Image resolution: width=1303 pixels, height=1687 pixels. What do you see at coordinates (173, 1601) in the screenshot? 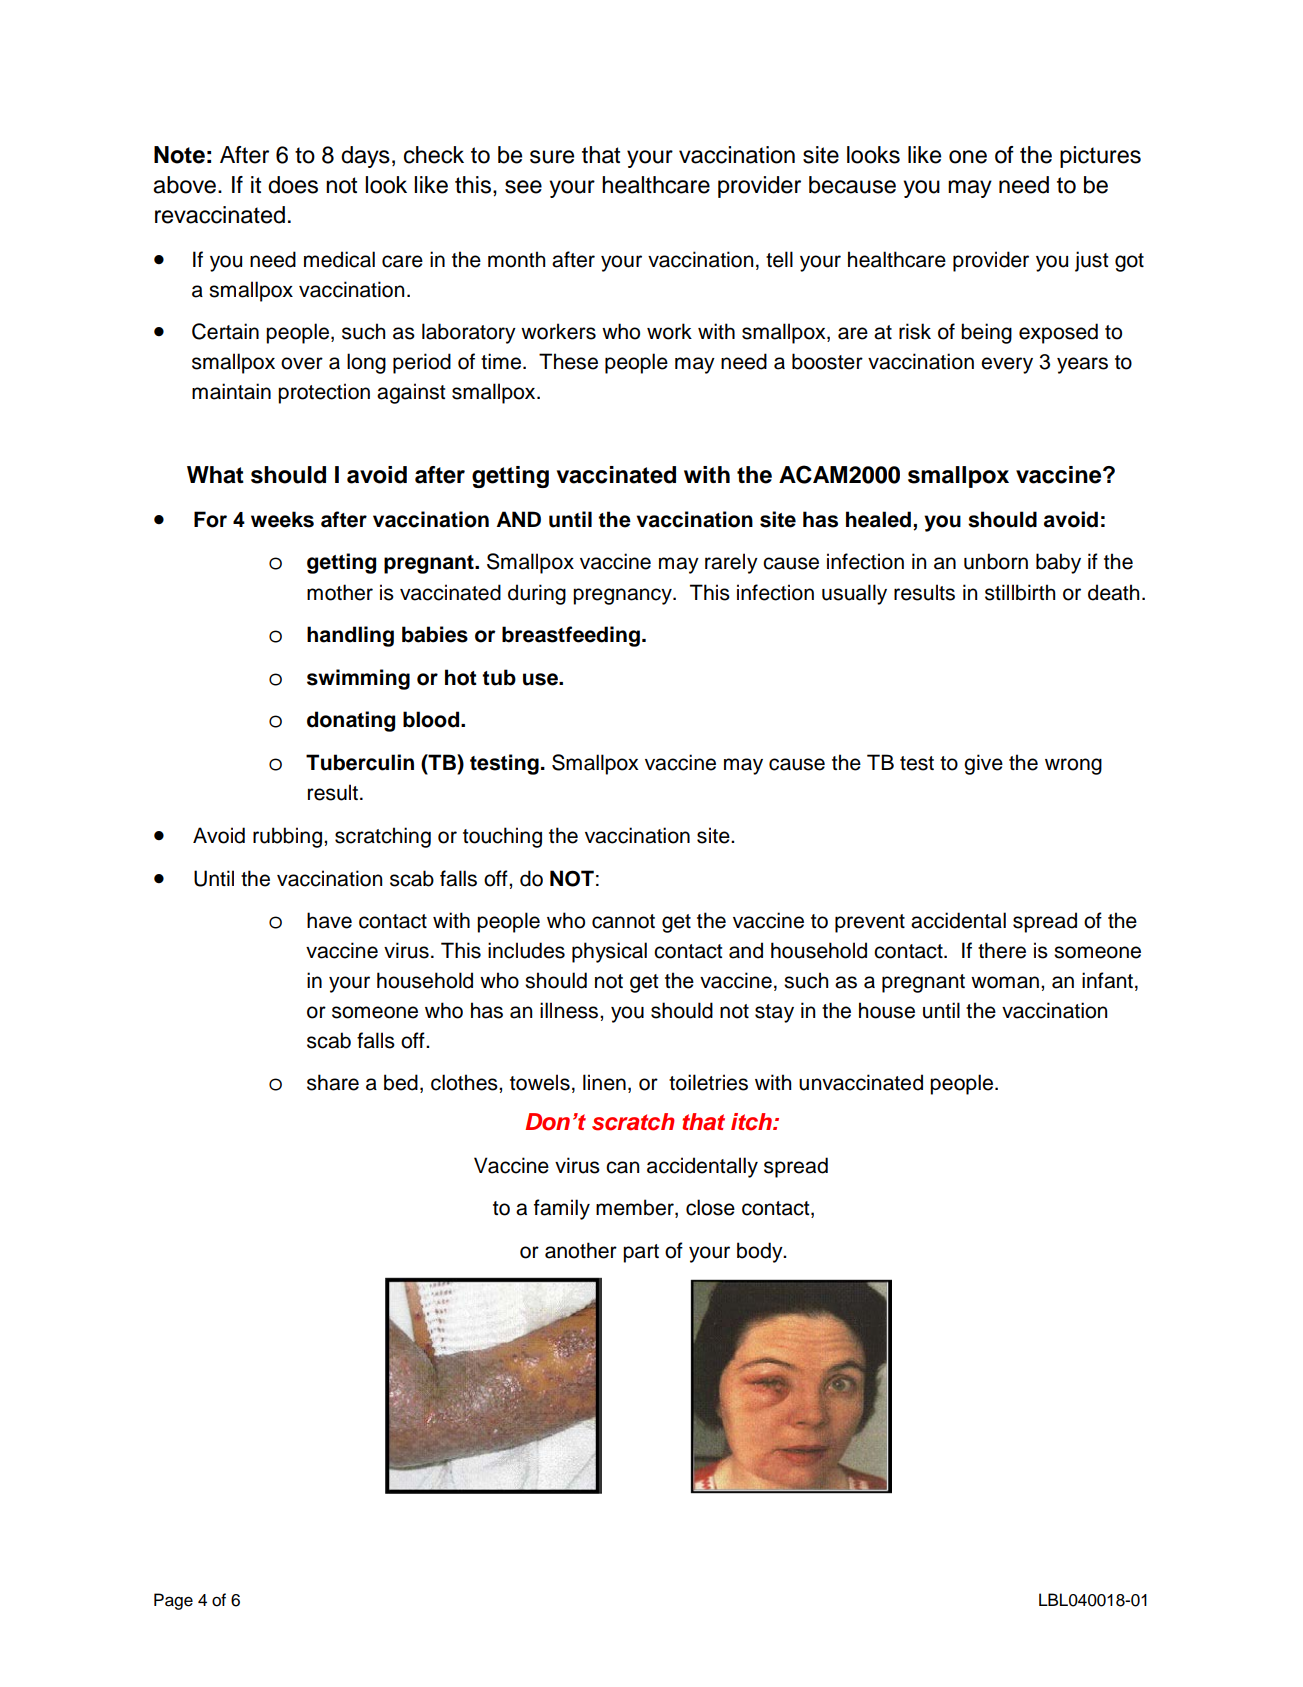
I see `Page` at bounding box center [173, 1601].
